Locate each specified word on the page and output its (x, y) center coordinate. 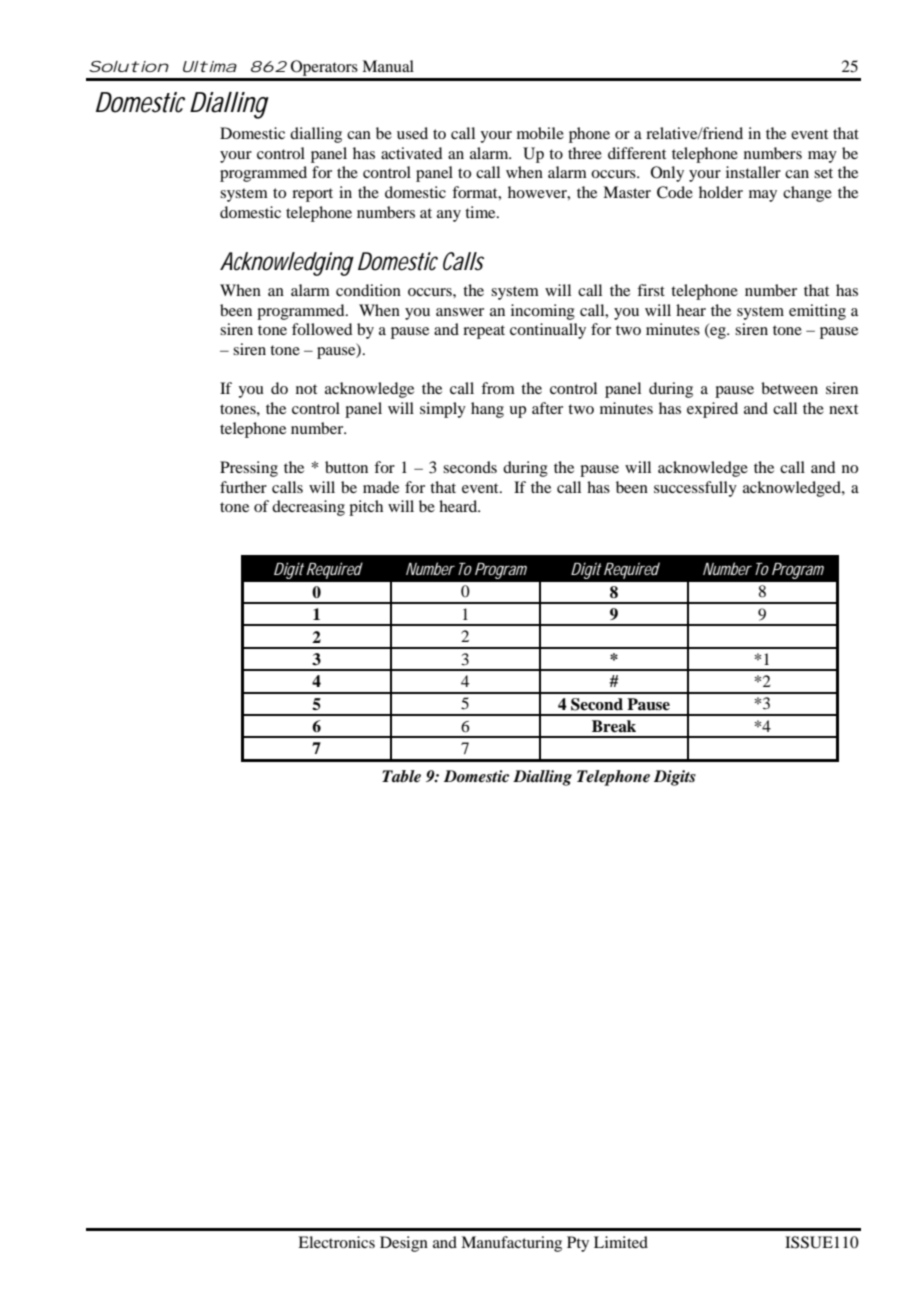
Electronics (336, 1242)
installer (753, 172)
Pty (578, 1244)
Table (401, 776)
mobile (540, 133)
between (789, 388)
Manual (388, 66)
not (306, 389)
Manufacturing (511, 1244)
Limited (621, 1242)
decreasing (308, 508)
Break (614, 726)
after (547, 408)
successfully (695, 489)
